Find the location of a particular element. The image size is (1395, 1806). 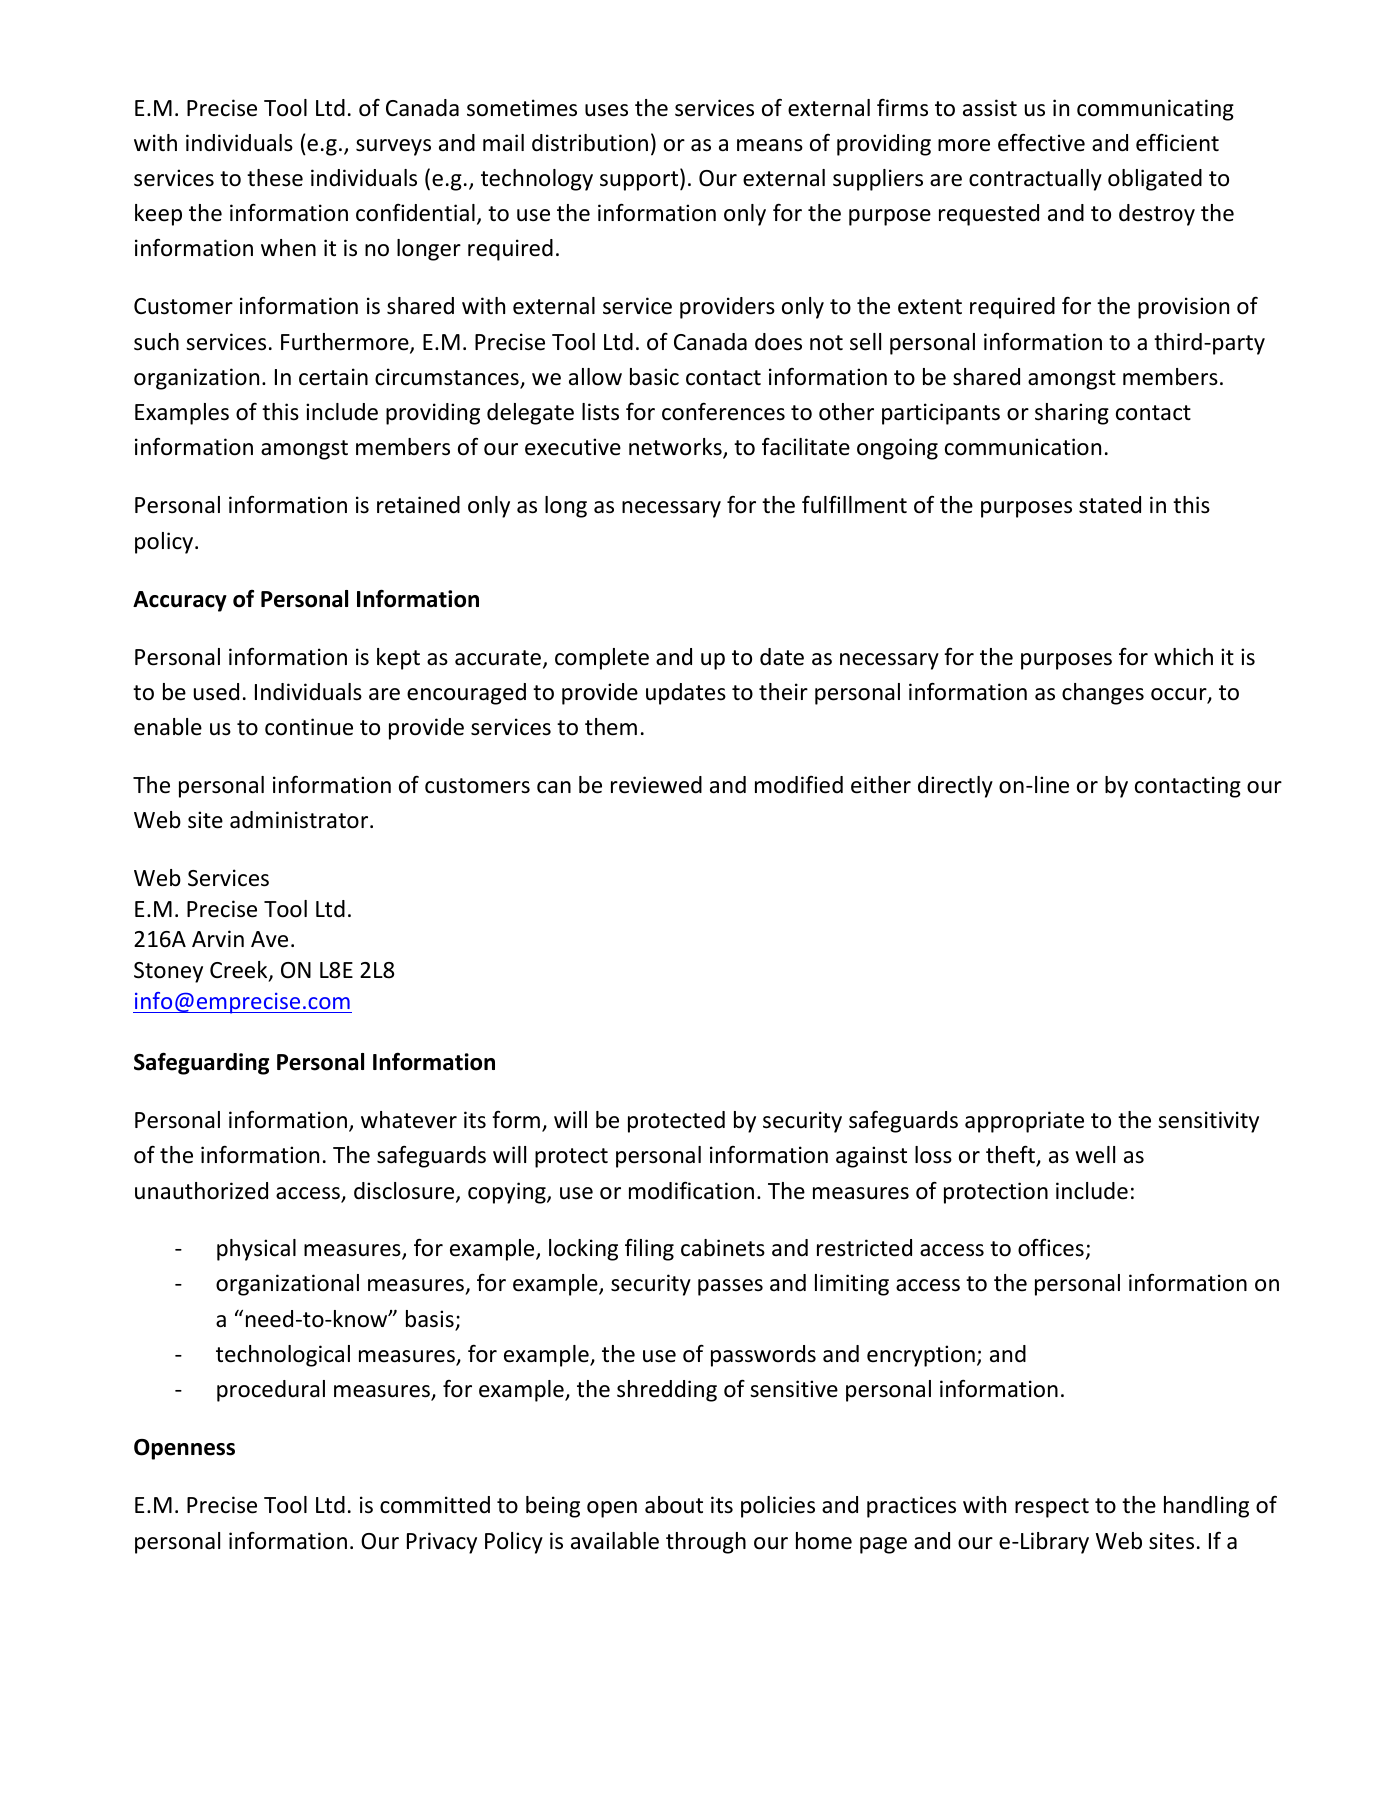

appropriate is located at coordinates (1024, 1122).
